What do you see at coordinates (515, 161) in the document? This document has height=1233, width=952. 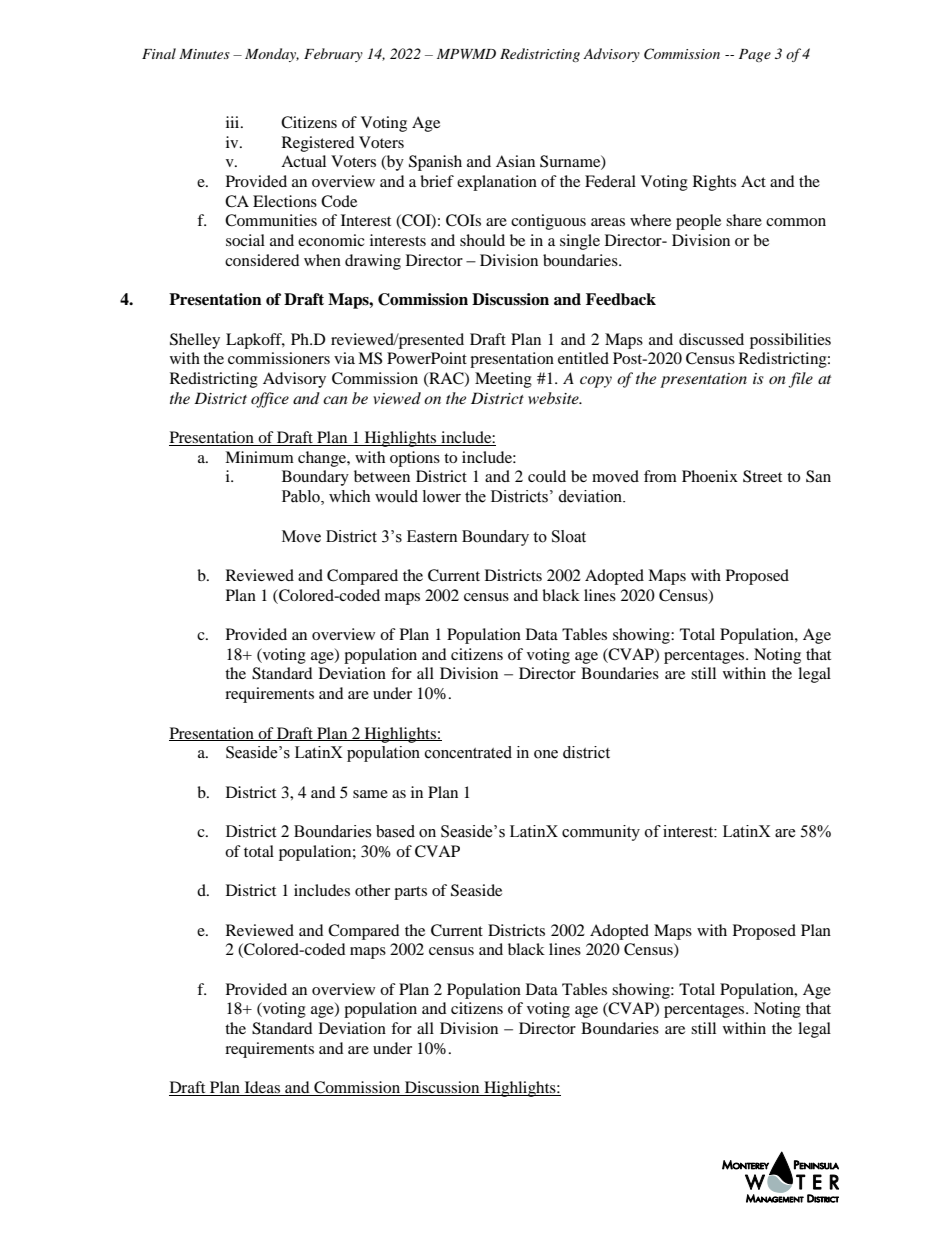 I see `Asian` at bounding box center [515, 161].
